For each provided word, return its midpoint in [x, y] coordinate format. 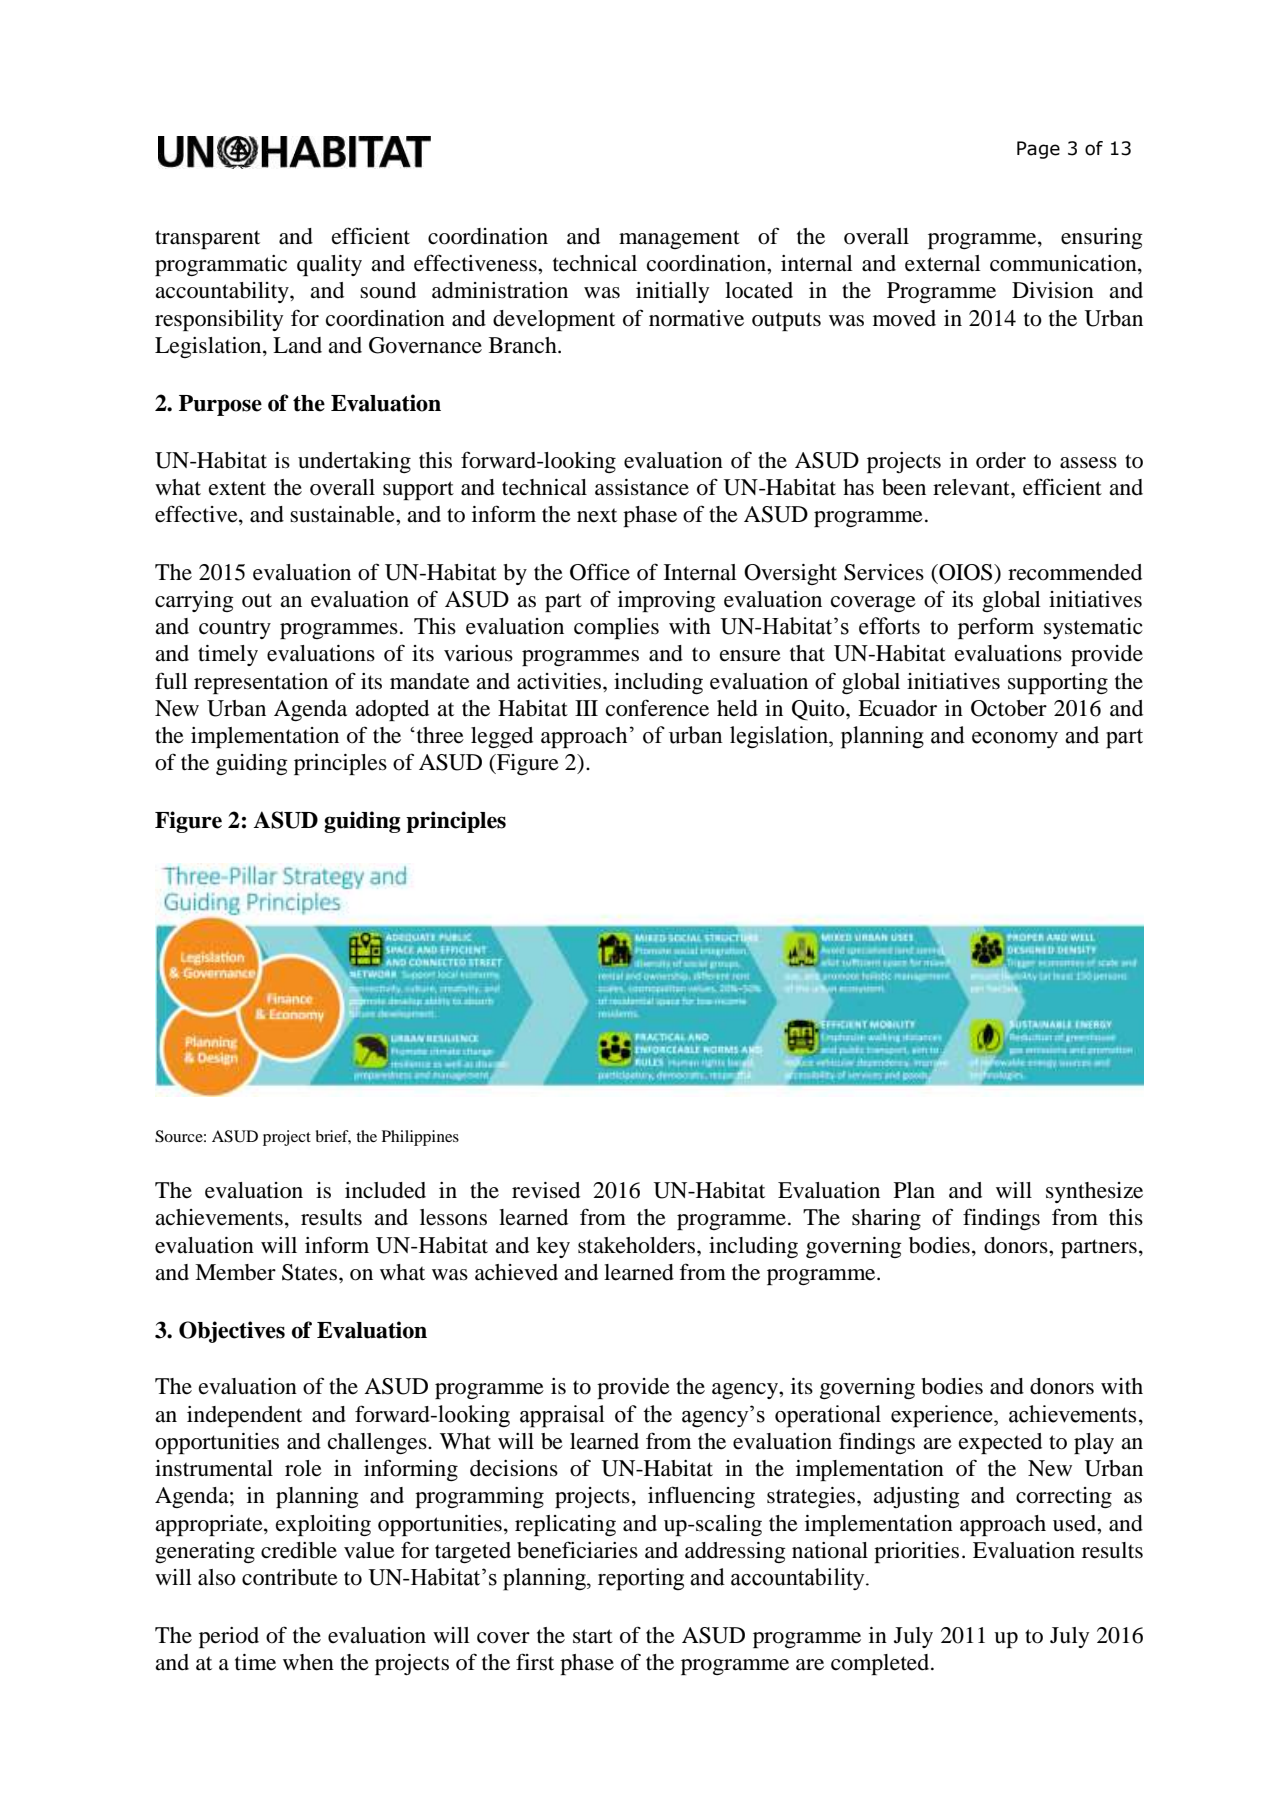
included [385, 1190]
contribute [290, 1577]
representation [261, 683]
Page [1038, 150]
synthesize [1094, 1192]
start [593, 1636]
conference [657, 708]
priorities [916, 1552]
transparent [207, 239]
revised [546, 1190]
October [1009, 708]
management [679, 239]
